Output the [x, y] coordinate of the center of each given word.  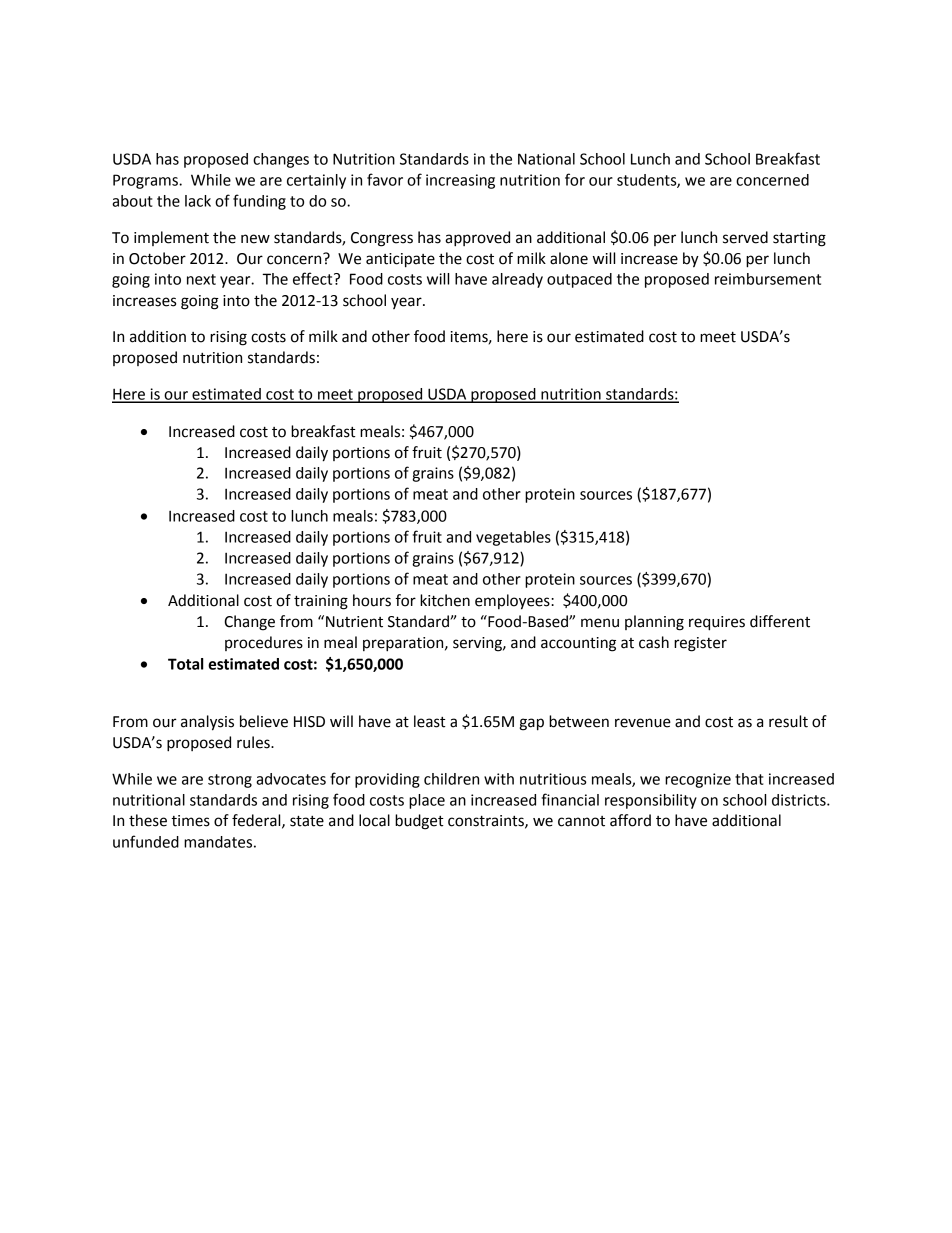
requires [717, 623]
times [190, 821]
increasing [460, 181]
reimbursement [768, 279]
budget [419, 822]
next [201, 279]
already [517, 280]
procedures [264, 643]
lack [198, 201]
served [745, 237]
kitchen [445, 600]
